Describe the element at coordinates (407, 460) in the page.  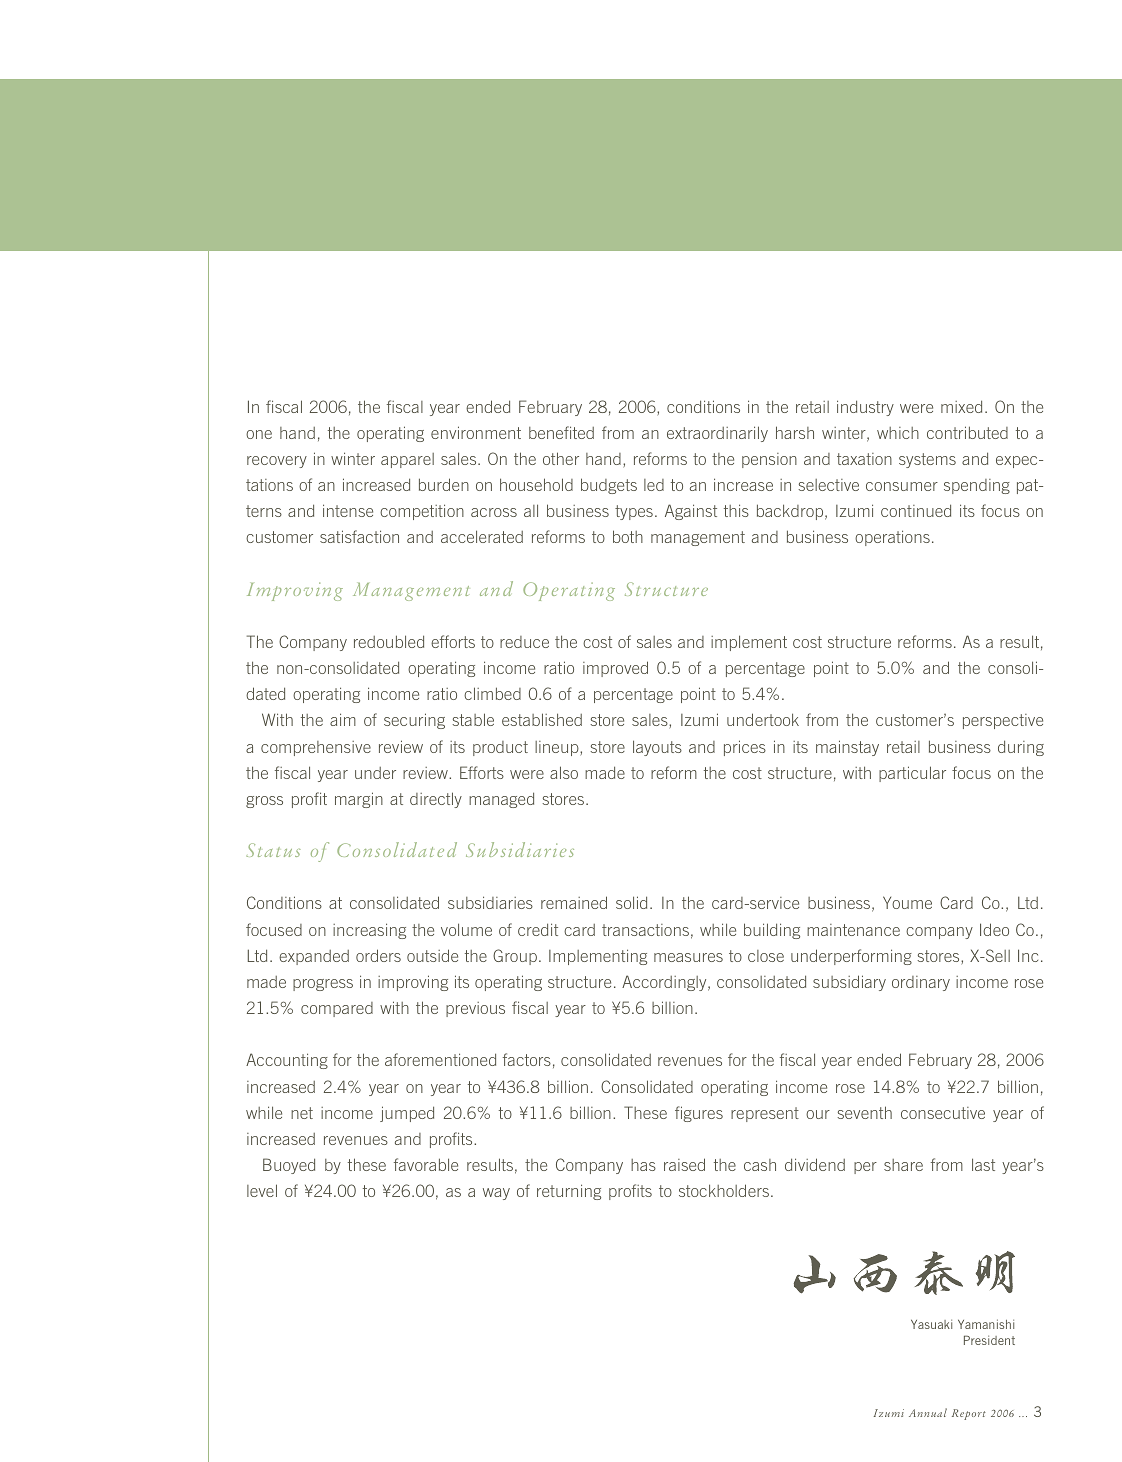
I see `apparel` at that location.
